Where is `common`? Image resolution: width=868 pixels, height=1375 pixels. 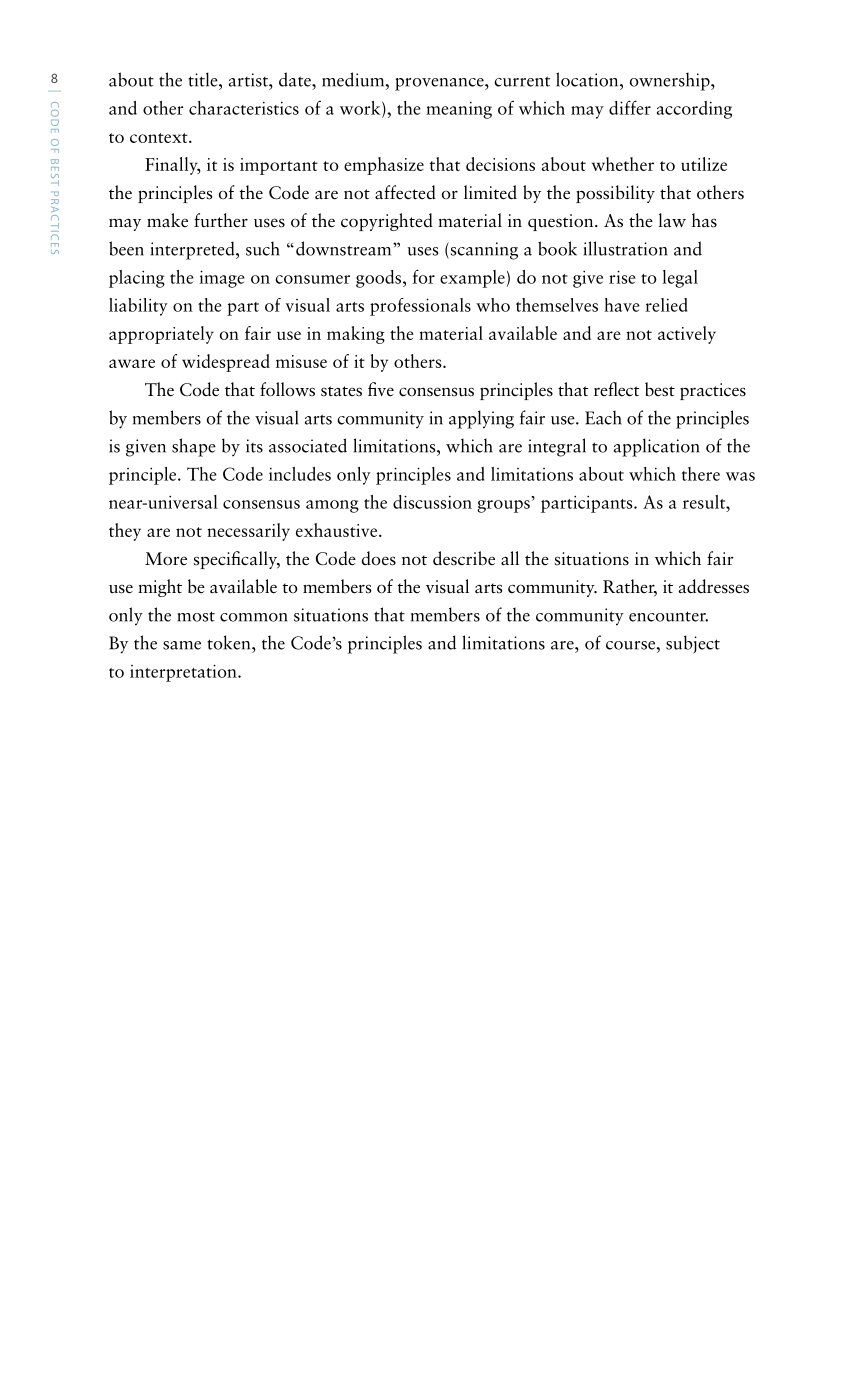 common is located at coordinates (254, 617).
